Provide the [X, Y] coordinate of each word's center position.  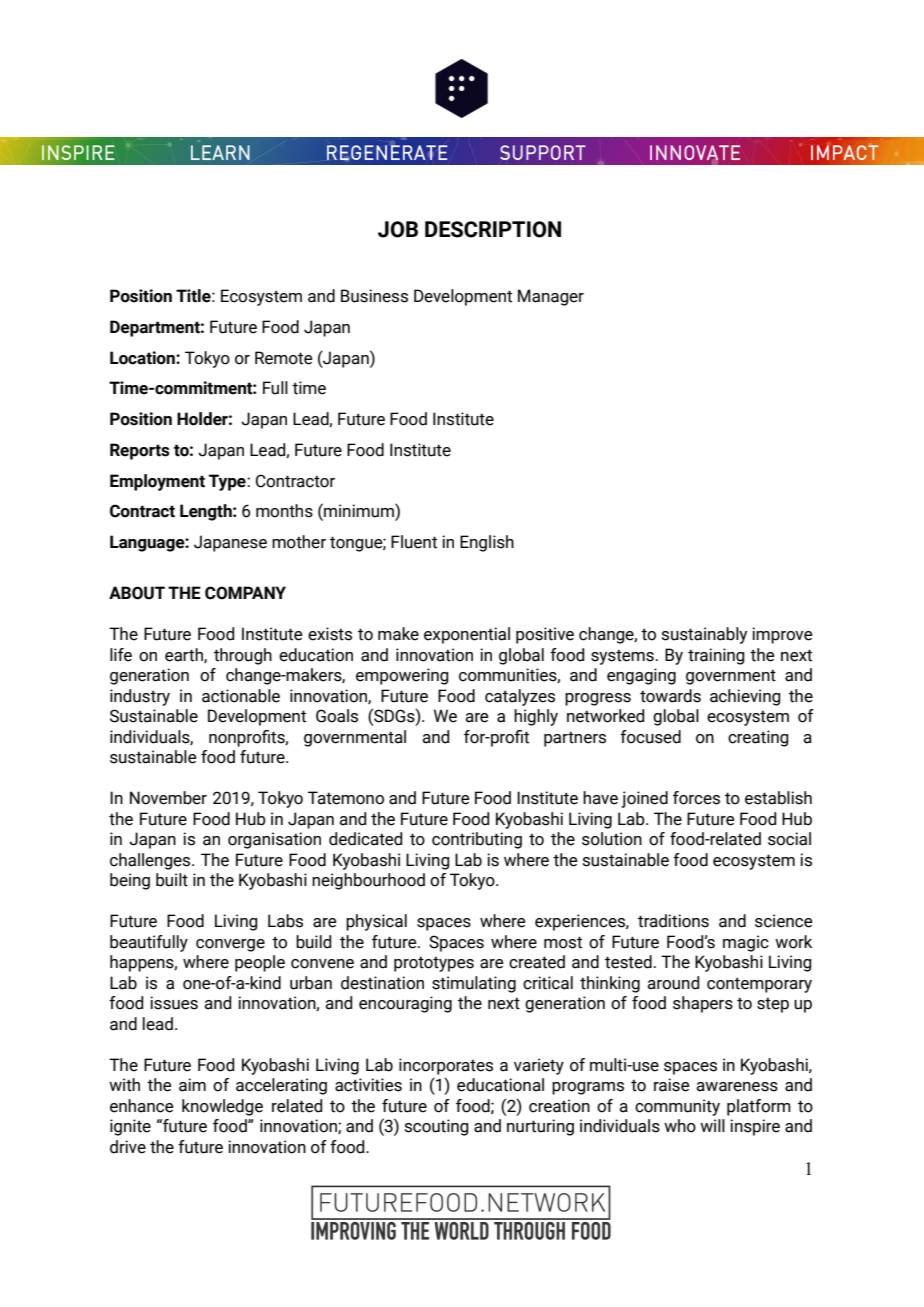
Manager [551, 297]
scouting [437, 1127]
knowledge [222, 1107]
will [712, 1125]
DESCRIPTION [493, 229]
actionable [241, 696]
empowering [402, 676]
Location [143, 358]
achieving [745, 697]
